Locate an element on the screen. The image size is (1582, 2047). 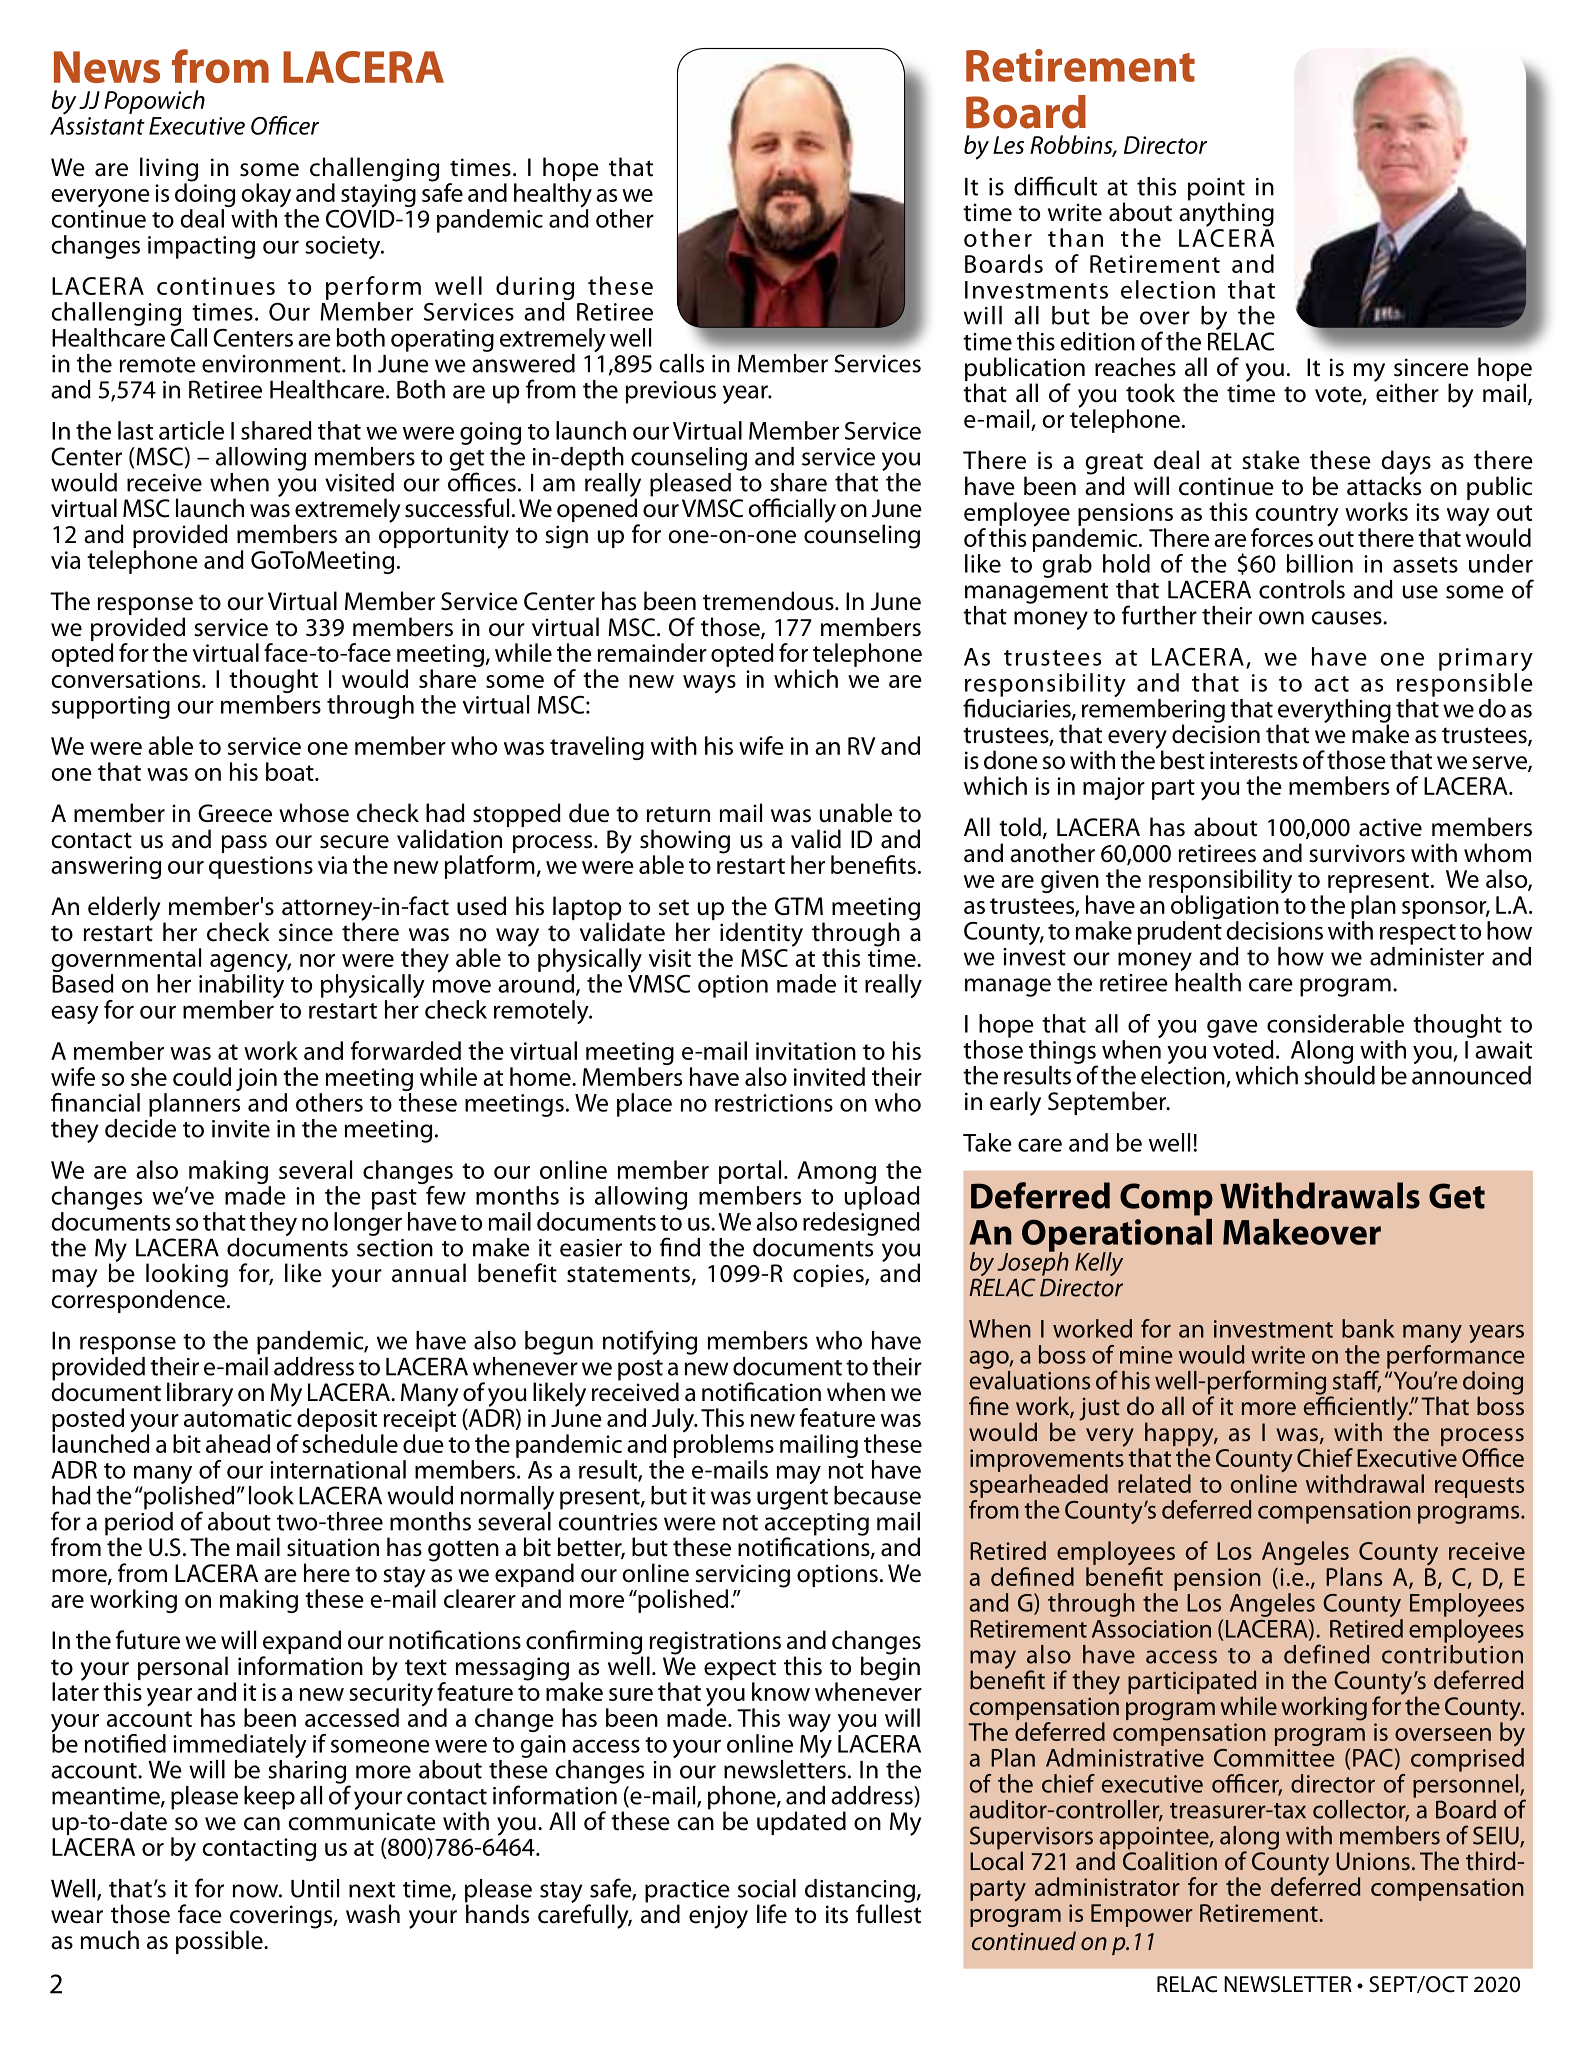
should is located at coordinates (1339, 1074).
